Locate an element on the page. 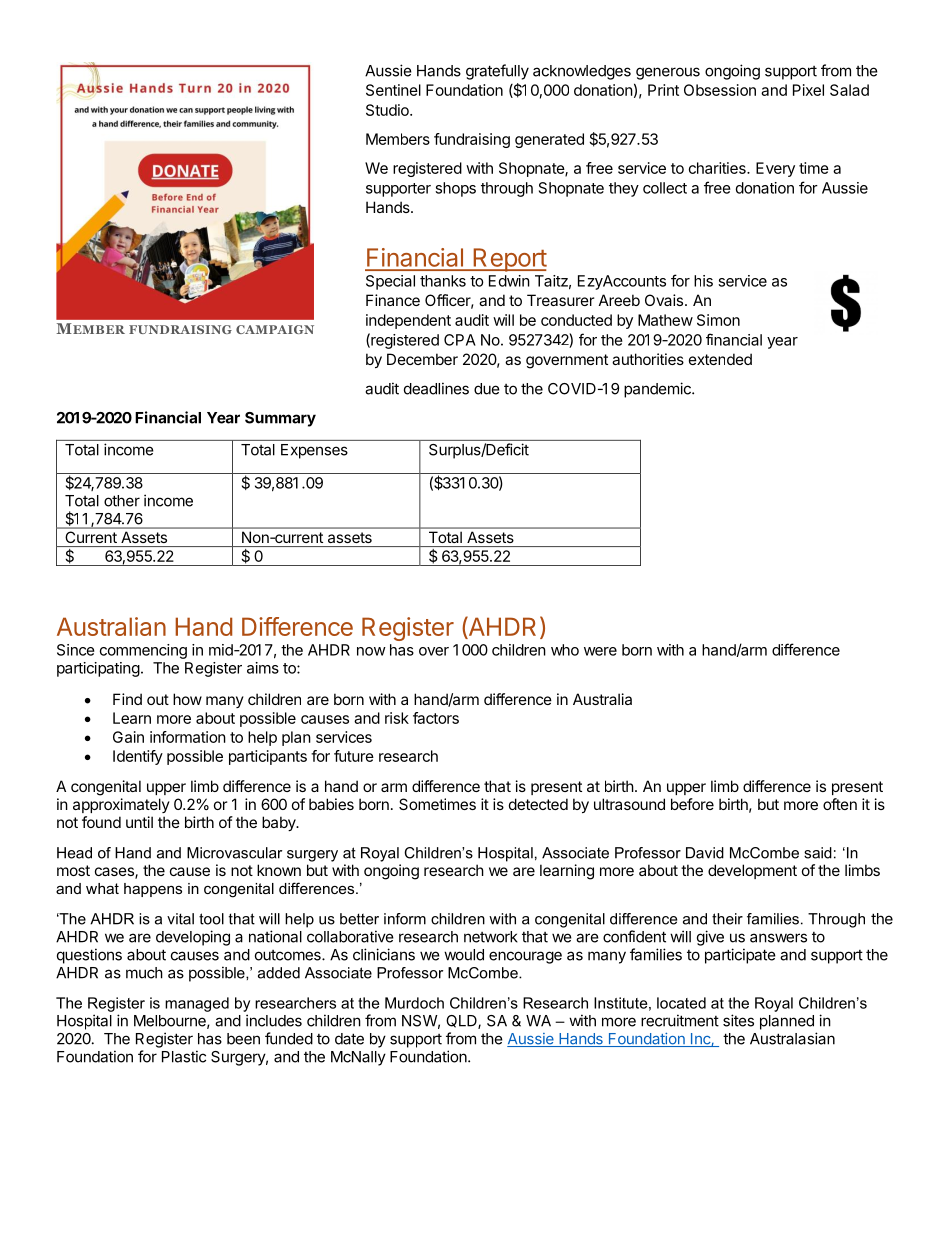 This document has width=952, height=1233. sites is located at coordinates (738, 1020).
